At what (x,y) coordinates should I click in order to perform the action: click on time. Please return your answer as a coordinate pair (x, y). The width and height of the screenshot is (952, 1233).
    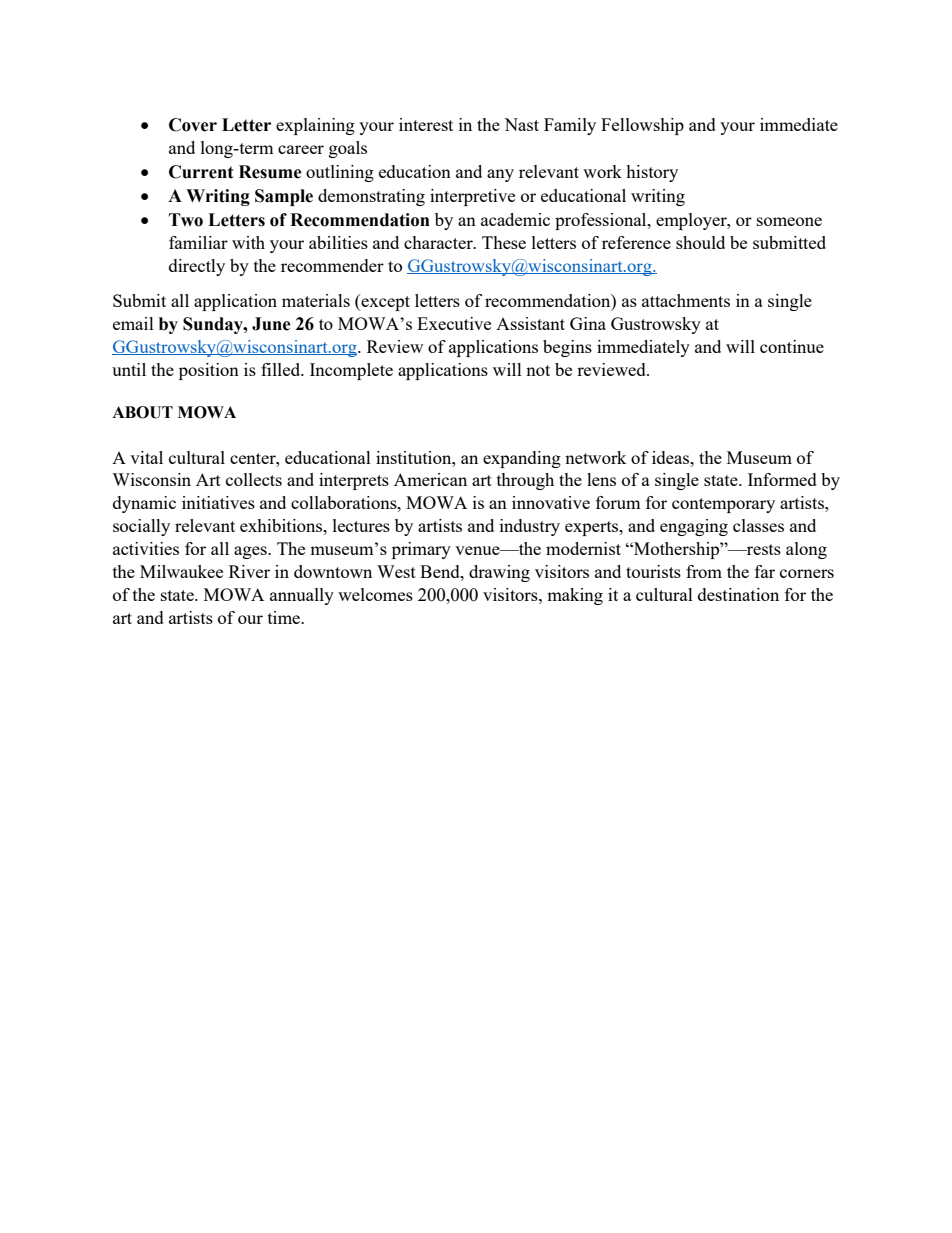
    Looking at the image, I should click on (285, 617).
